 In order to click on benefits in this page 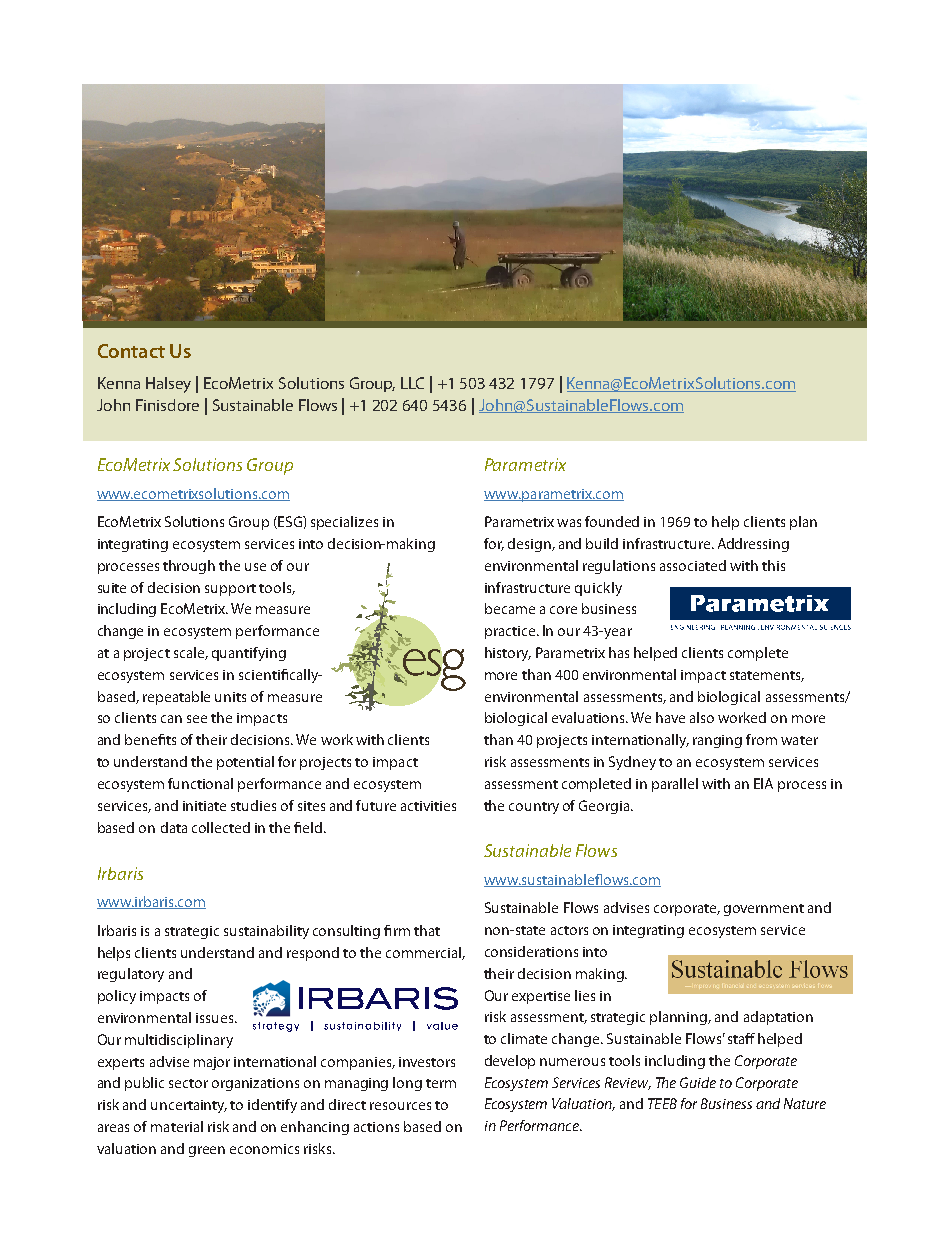, I will do `click(150, 739)`.
